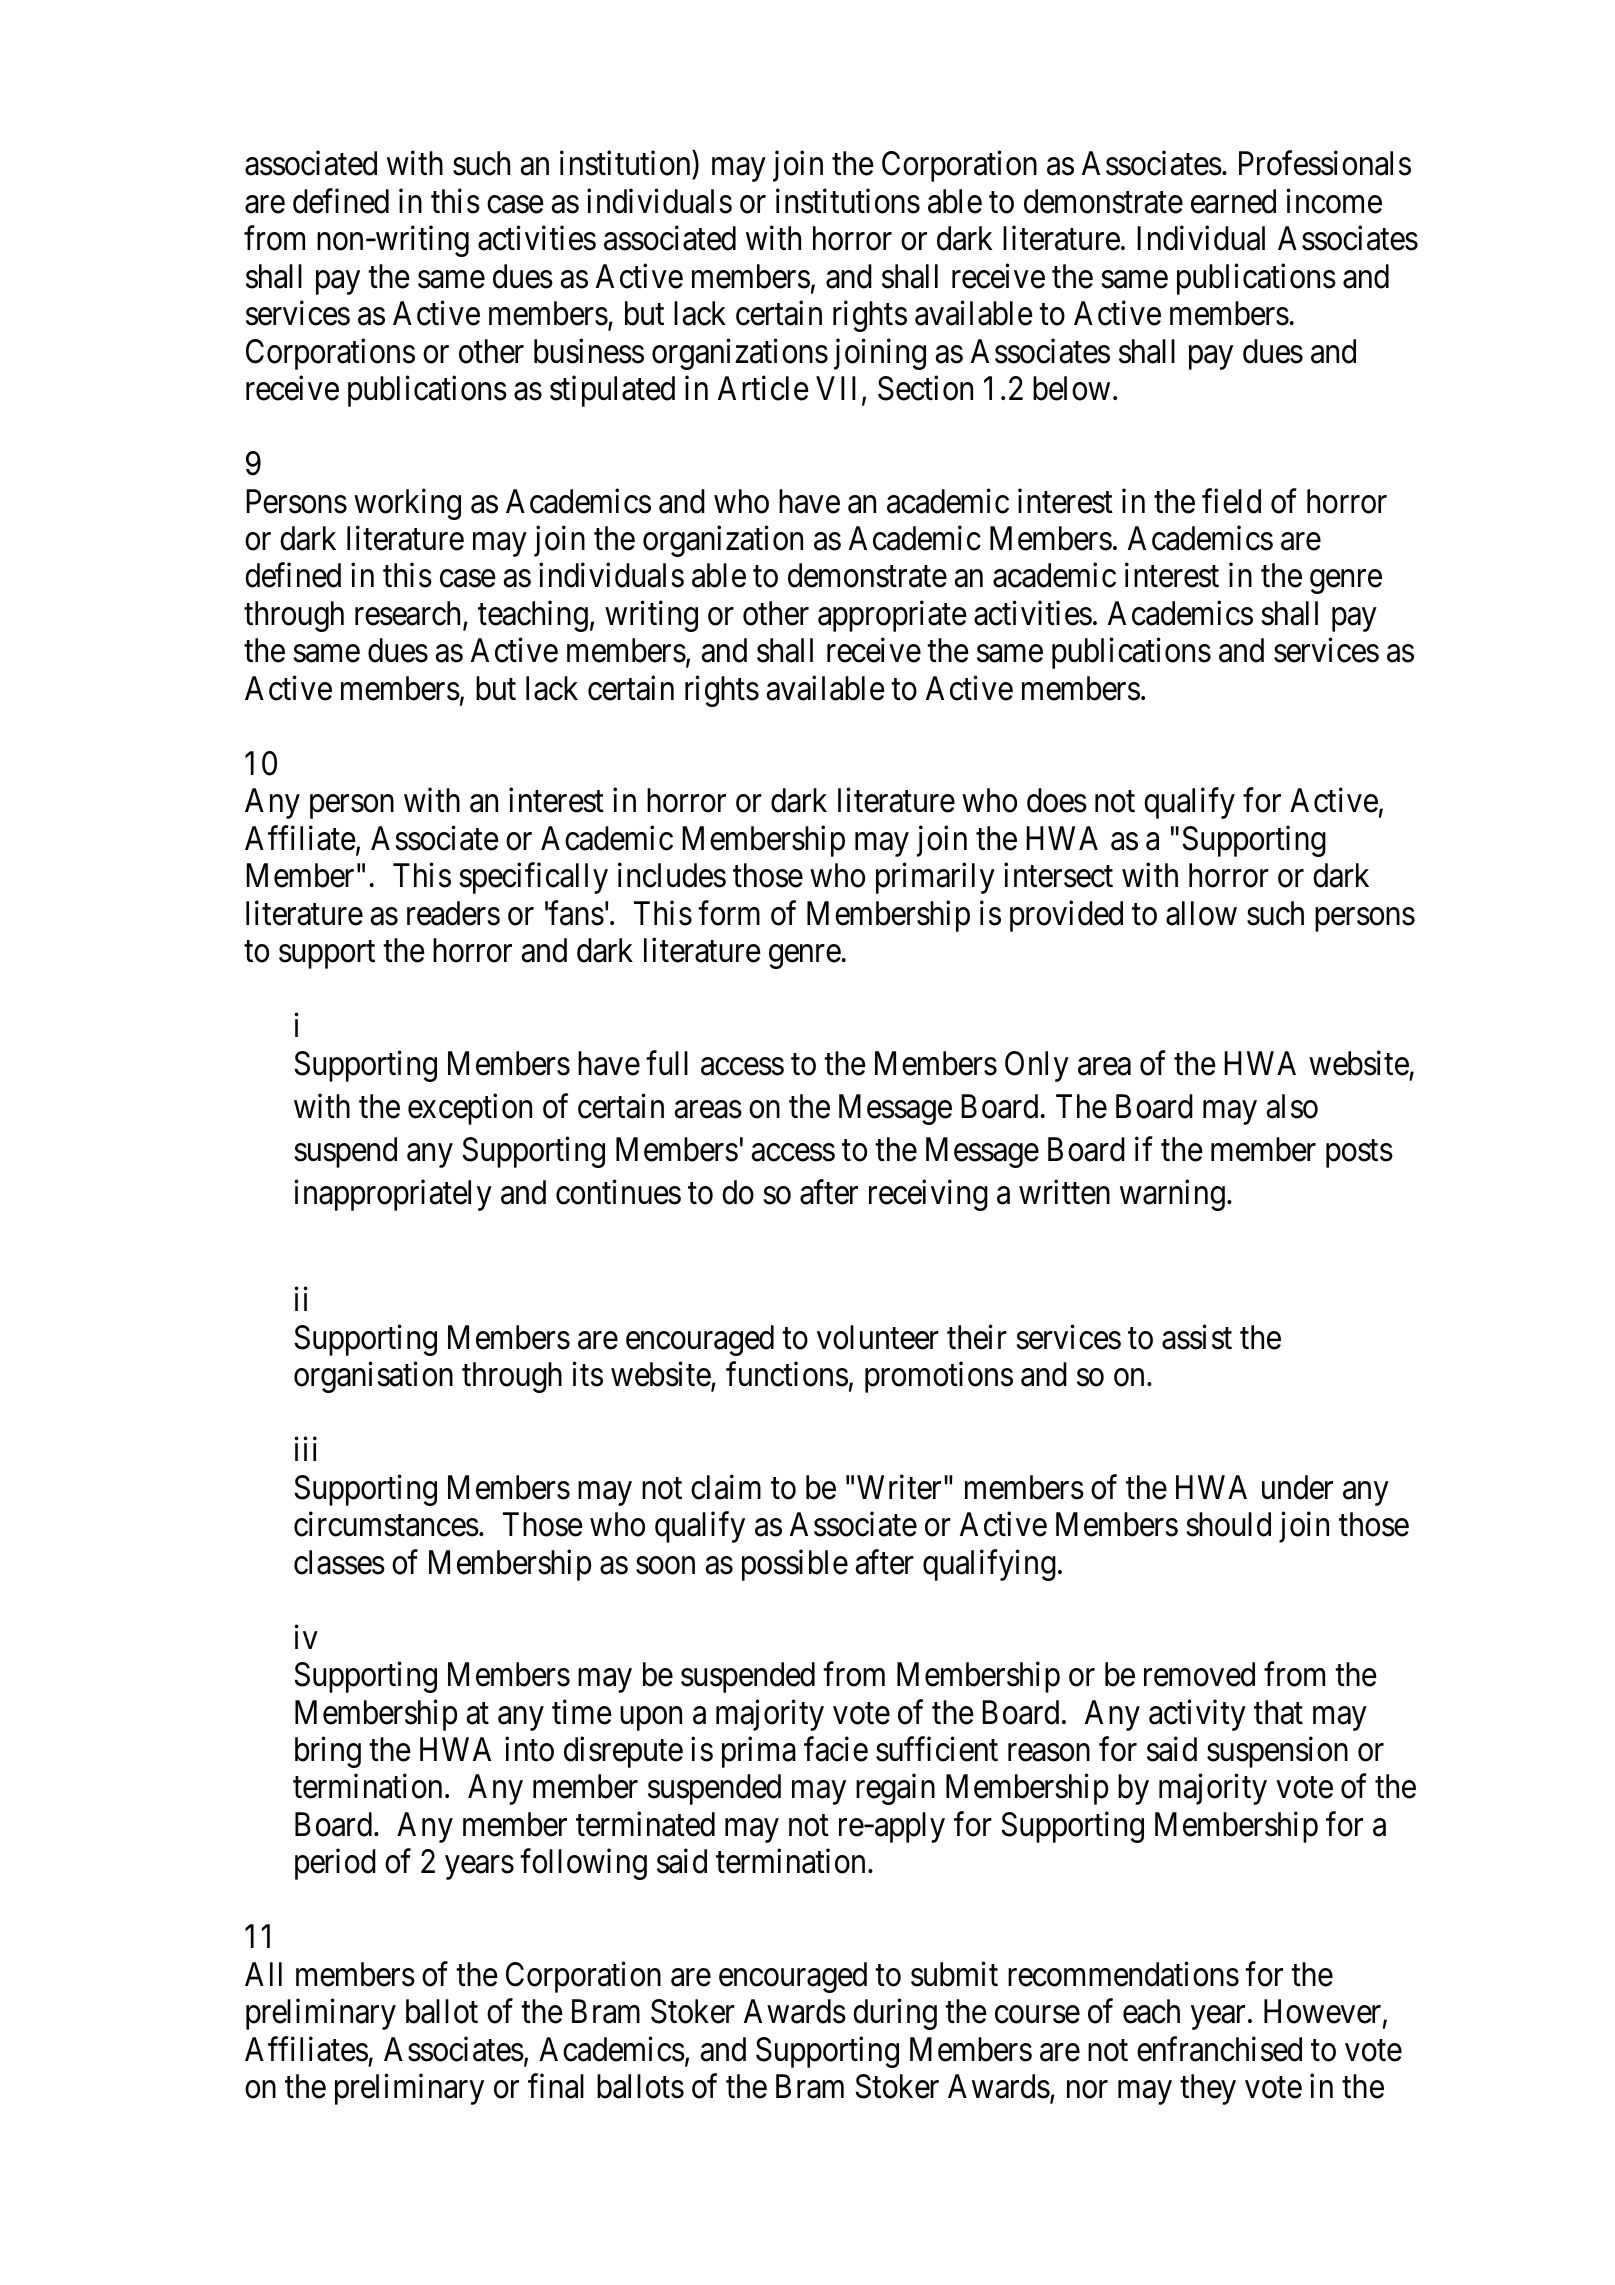 Image resolution: width=1615 pixels, height=2285 pixels. What do you see at coordinates (556, 2086) in the image?
I see `final` at bounding box center [556, 2086].
